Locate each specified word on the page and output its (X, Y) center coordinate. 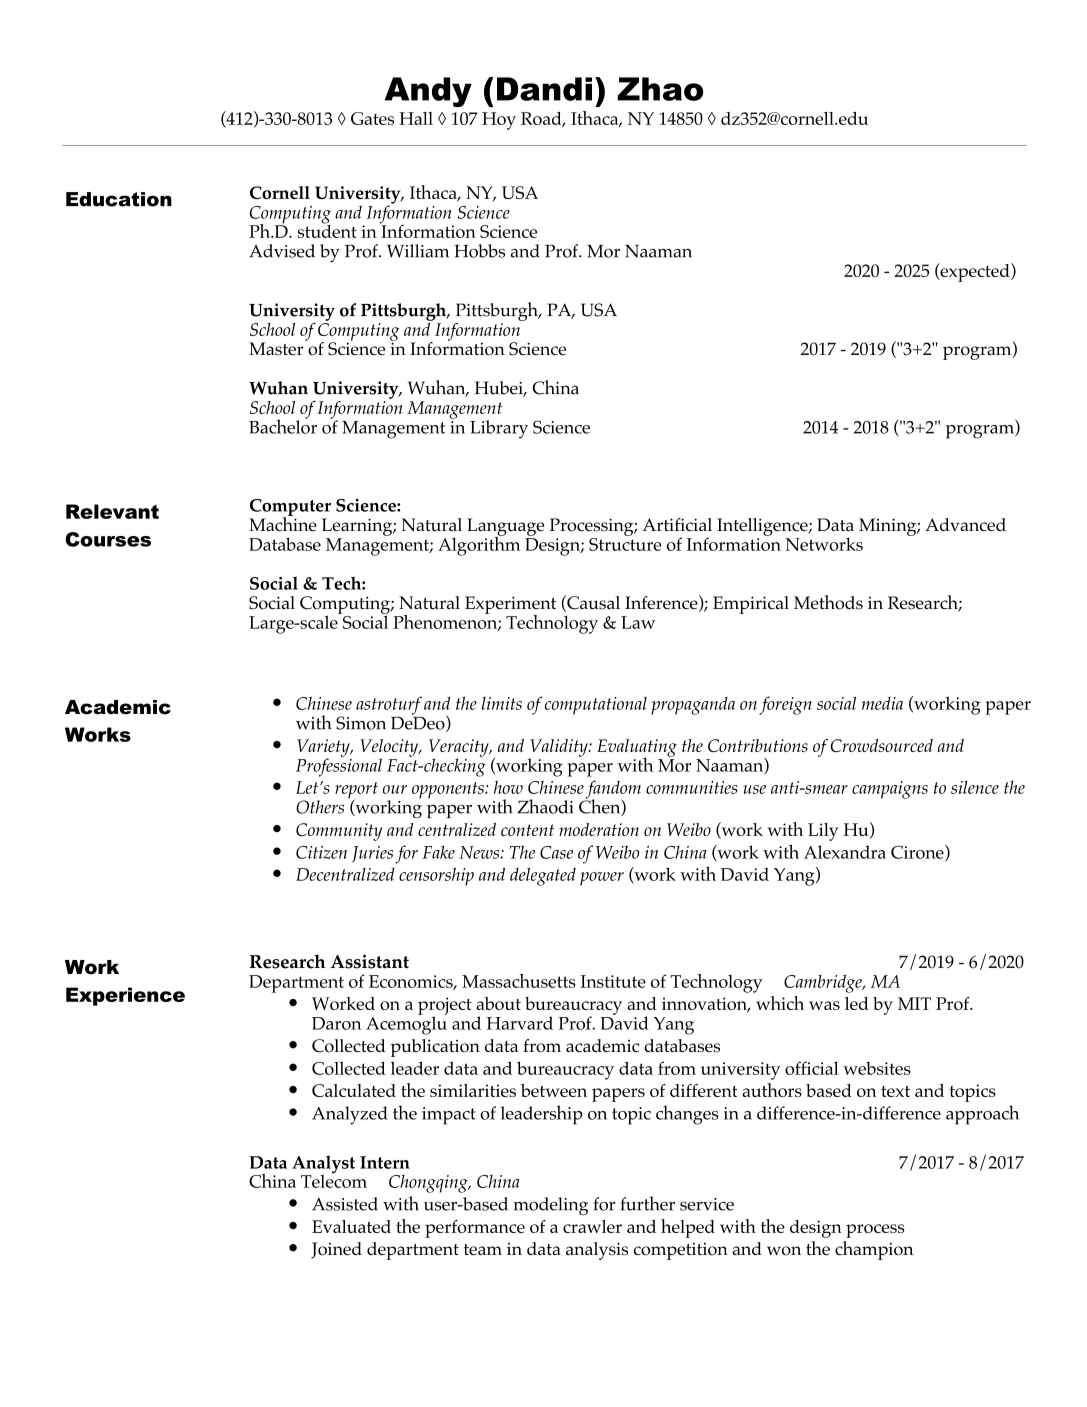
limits (502, 703)
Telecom (334, 1180)
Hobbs (479, 251)
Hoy (499, 121)
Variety (324, 749)
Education (119, 199)
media (882, 703)
